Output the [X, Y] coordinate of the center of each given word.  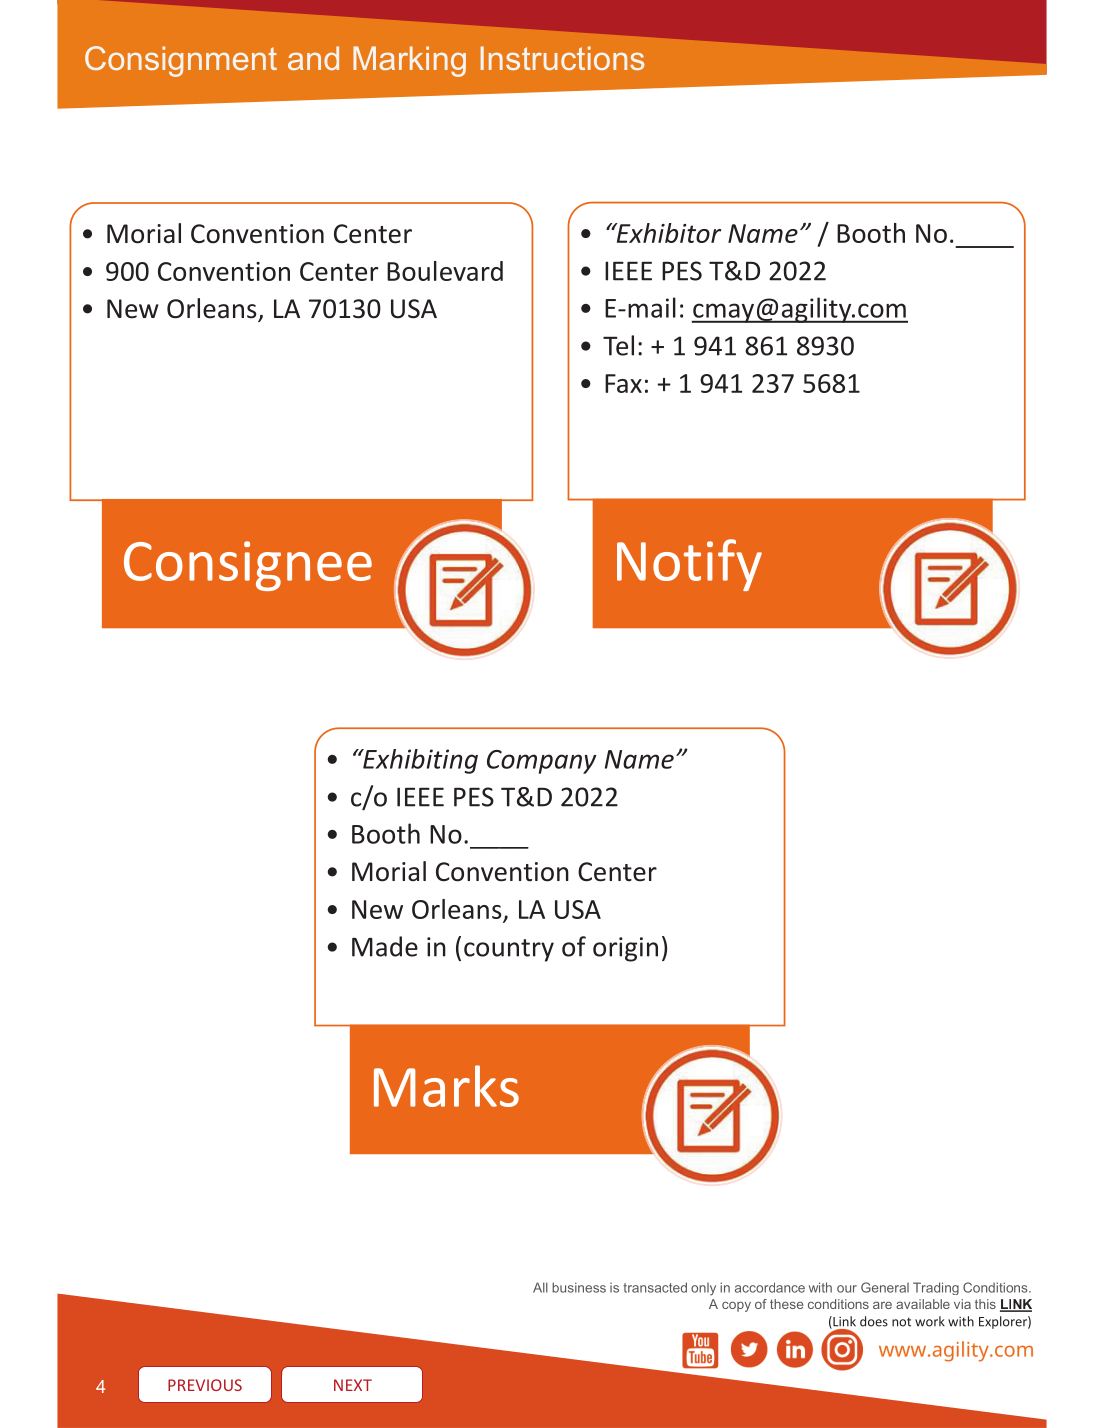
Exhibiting [419, 761]
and [313, 58]
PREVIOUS [205, 1385]
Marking [409, 61]
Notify [689, 565]
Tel [618, 345]
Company [541, 762]
